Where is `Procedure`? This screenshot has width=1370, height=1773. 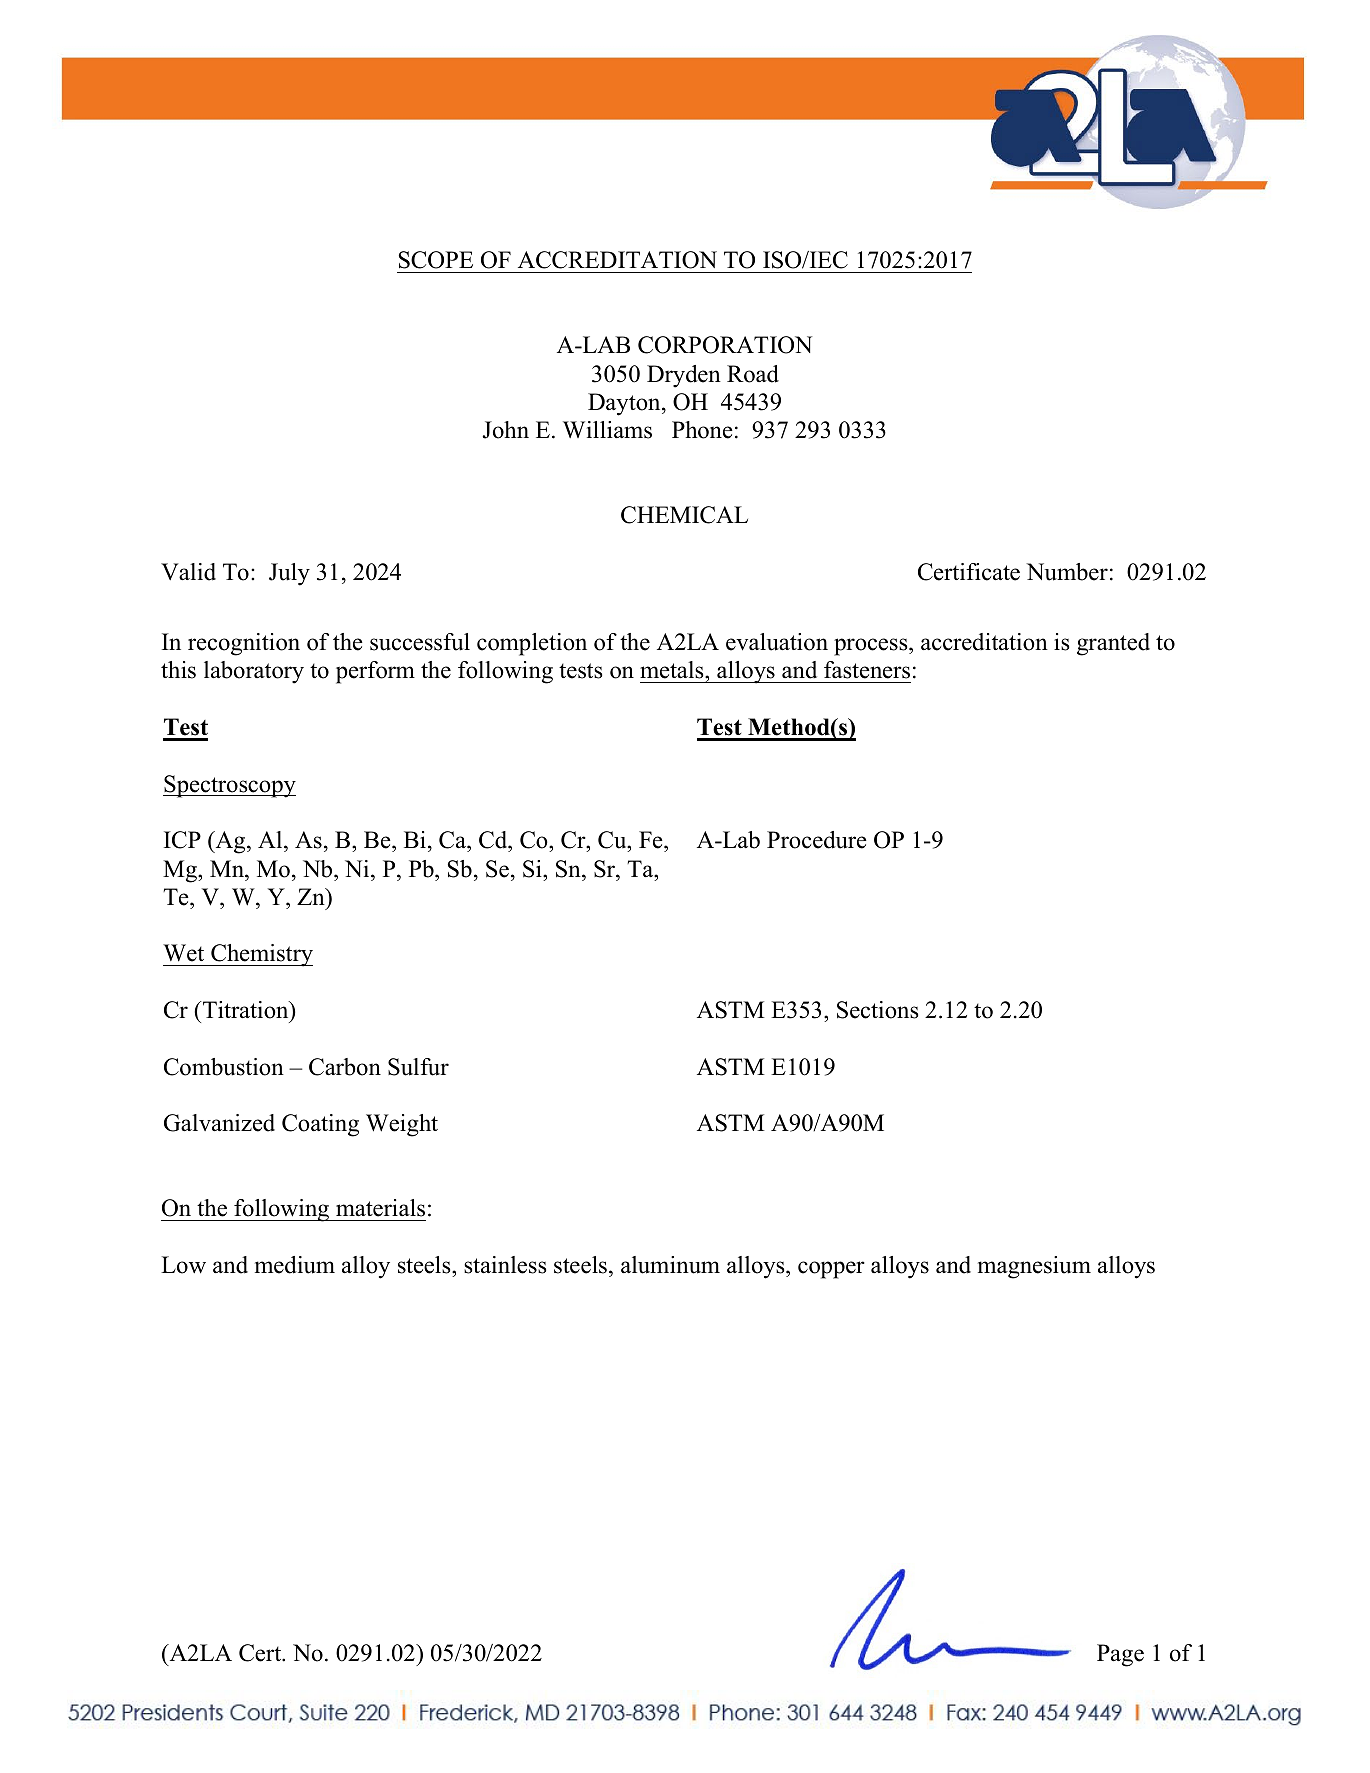 Procedure is located at coordinates (817, 840).
